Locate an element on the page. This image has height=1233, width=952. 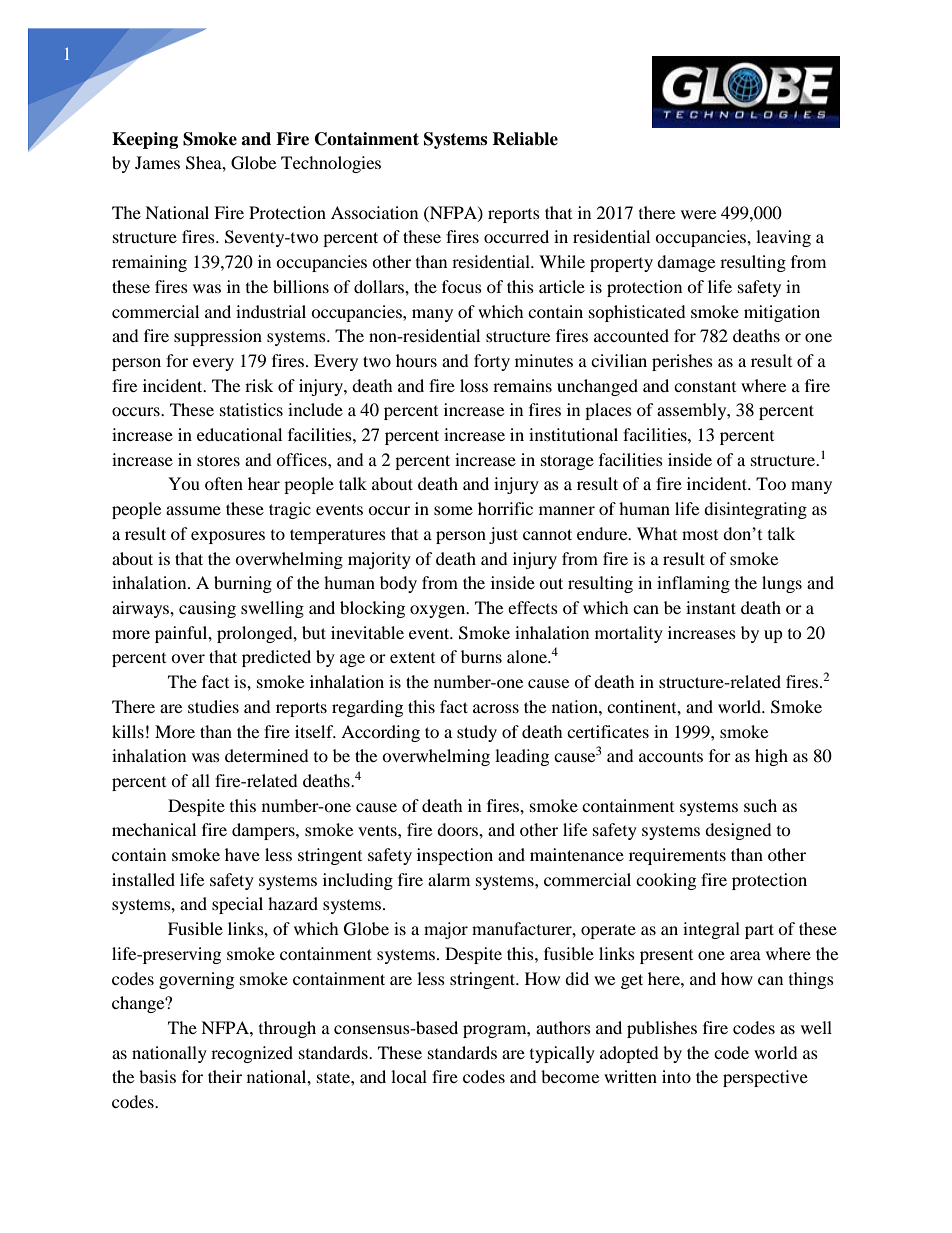
Reliable is located at coordinates (525, 139).
